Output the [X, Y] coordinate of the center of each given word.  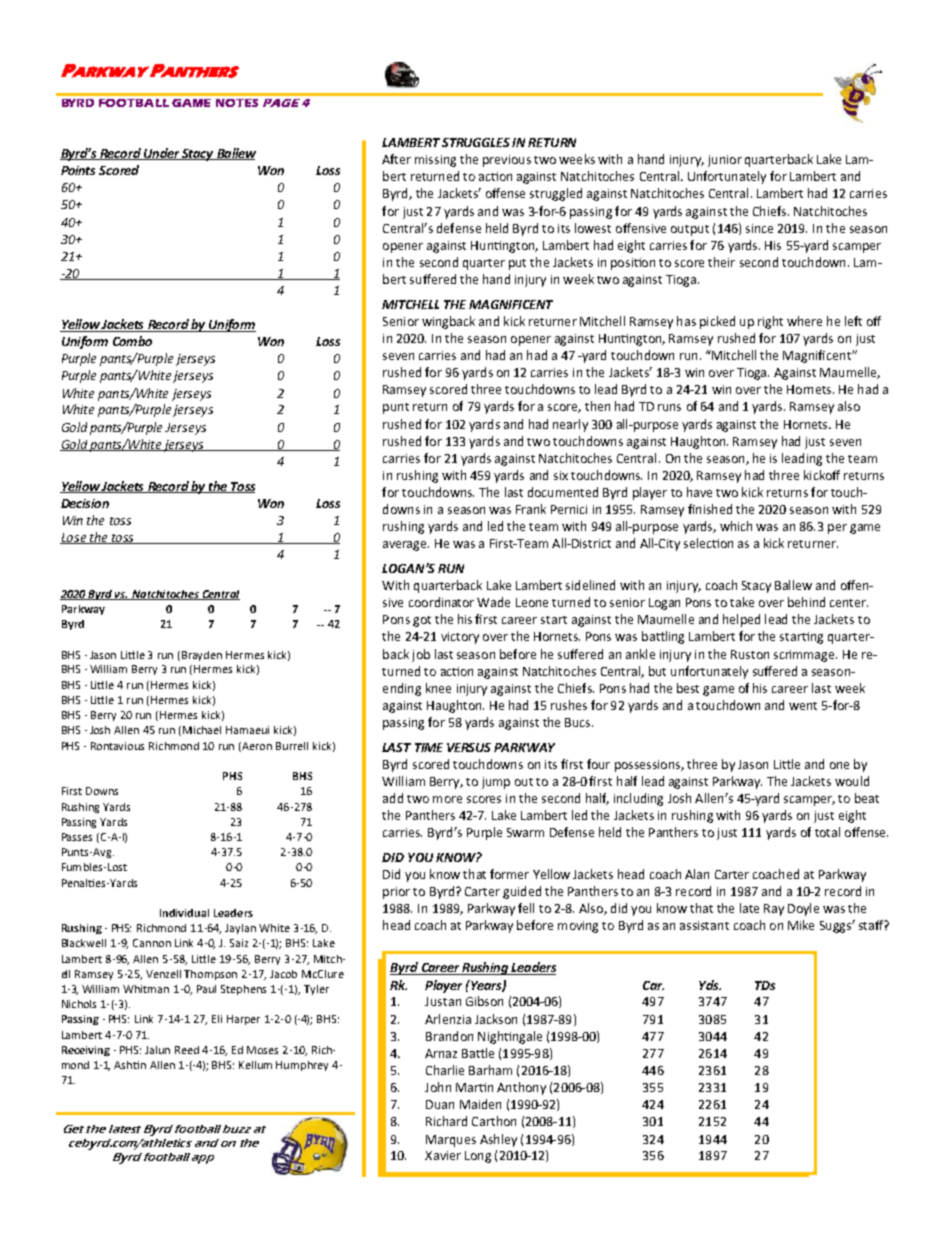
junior [725, 161]
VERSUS [469, 747]
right [770, 322]
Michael [202, 730]
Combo [132, 341]
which [736, 526]
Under [161, 154]
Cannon [152, 943]
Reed [187, 1050]
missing [435, 161]
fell [526, 908]
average [406, 546]
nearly [570, 425]
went [803, 706]
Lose [74, 538]
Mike [801, 925]
